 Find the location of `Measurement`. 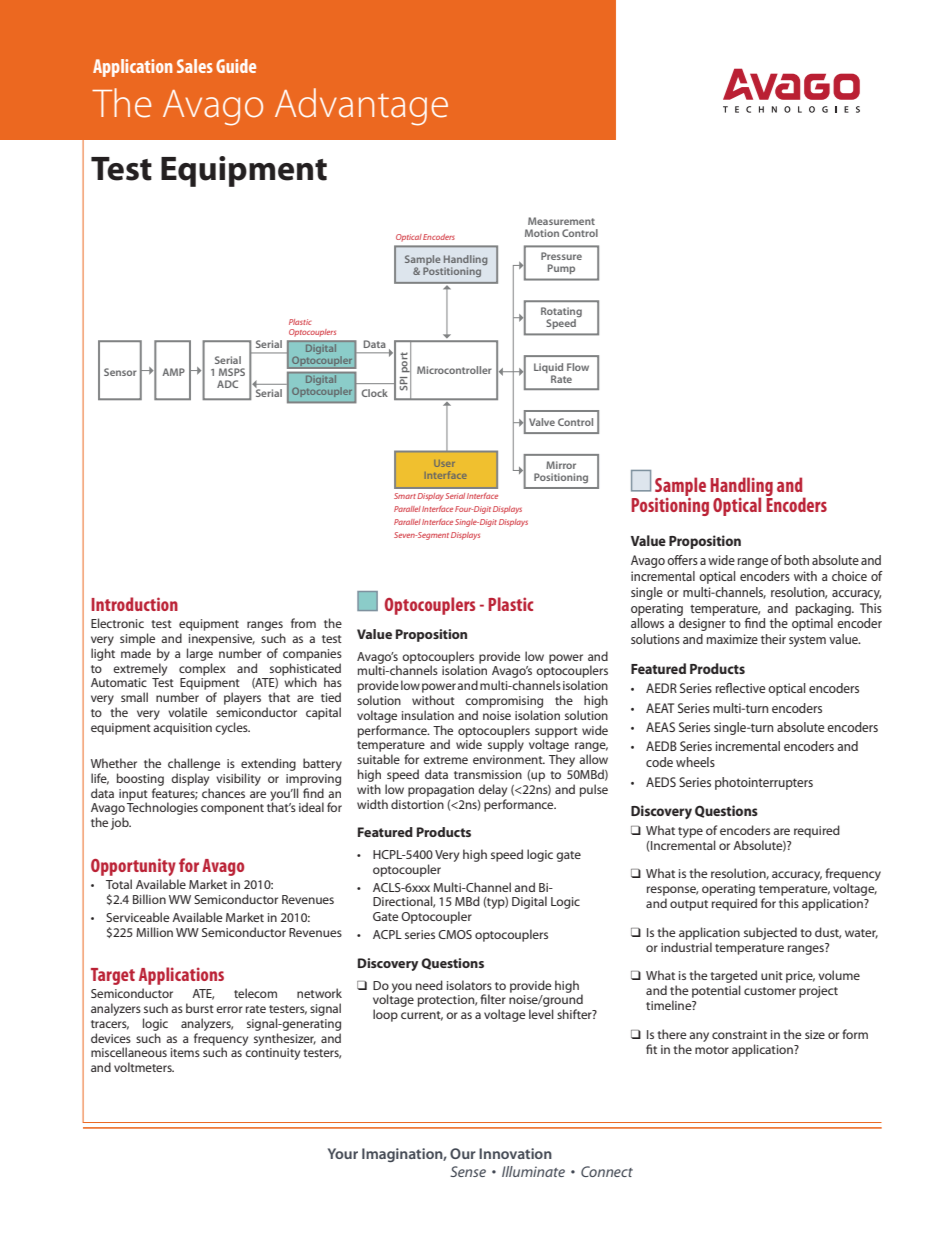

Measurement is located at coordinates (561, 221).
